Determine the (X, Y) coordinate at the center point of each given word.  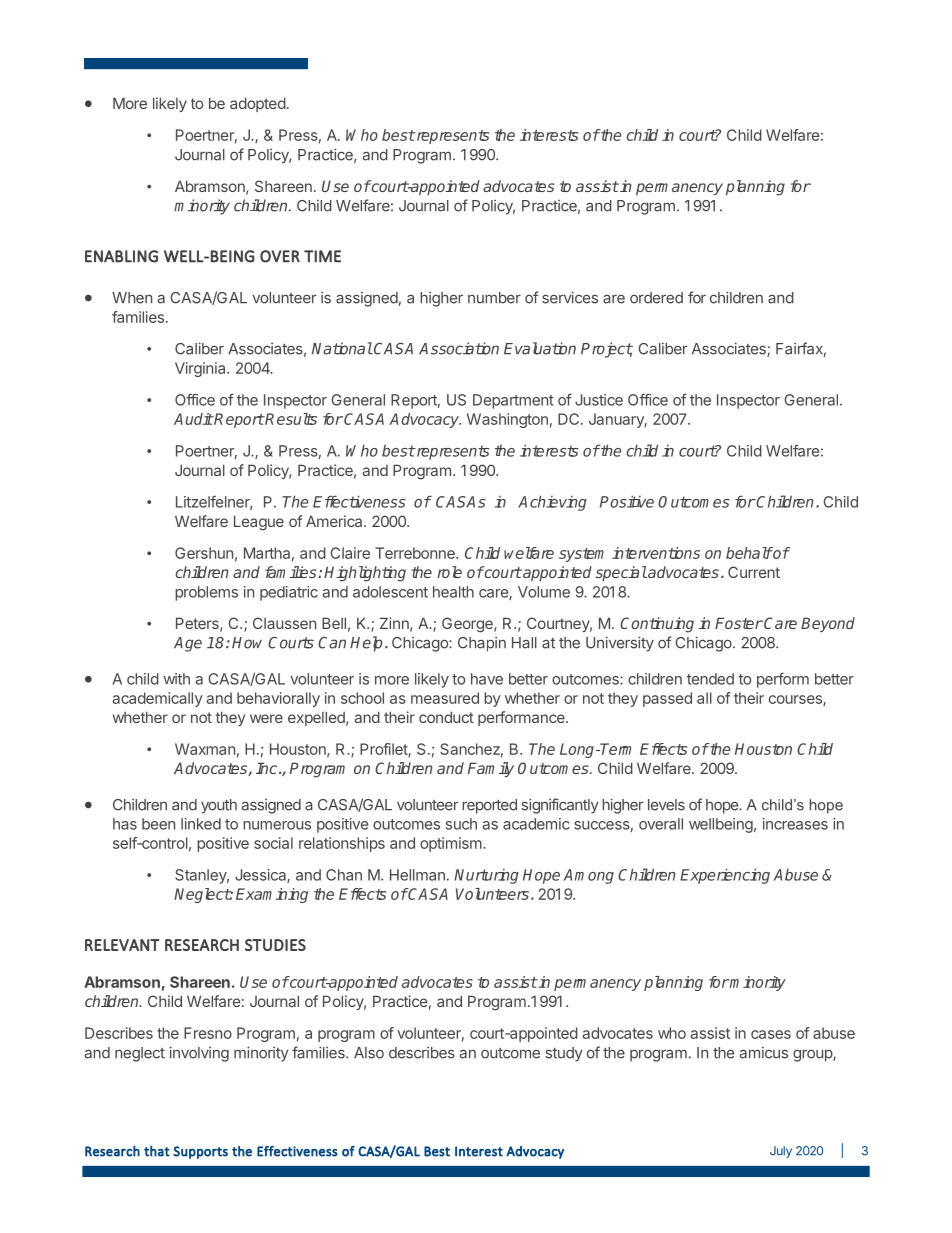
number (494, 298)
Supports (200, 1152)
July (781, 1152)
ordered (656, 298)
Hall (524, 643)
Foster (739, 623)
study (564, 1054)
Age (188, 644)
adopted (258, 104)
